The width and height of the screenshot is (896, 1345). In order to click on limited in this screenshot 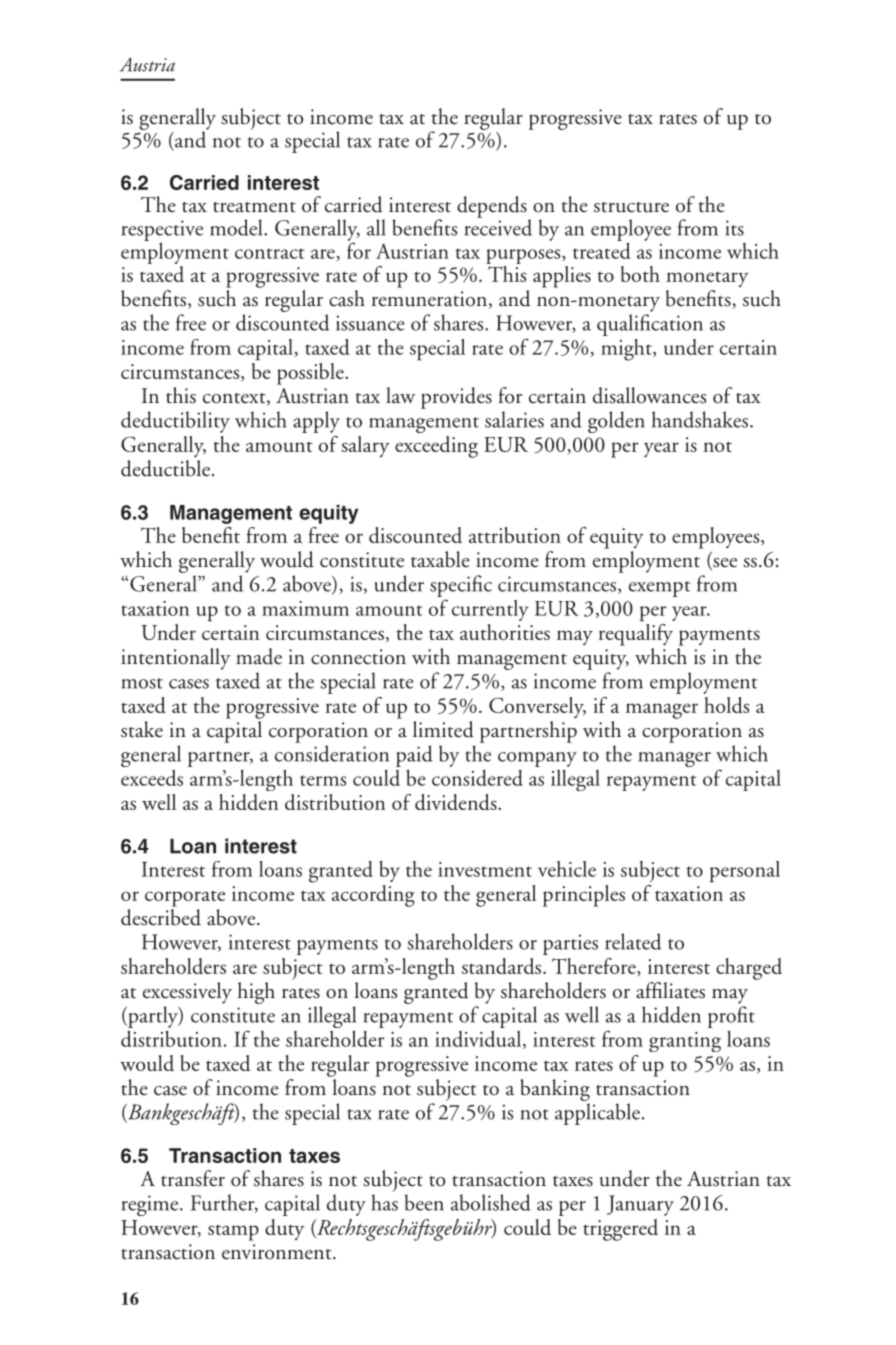, I will do `click(443, 729)`.
